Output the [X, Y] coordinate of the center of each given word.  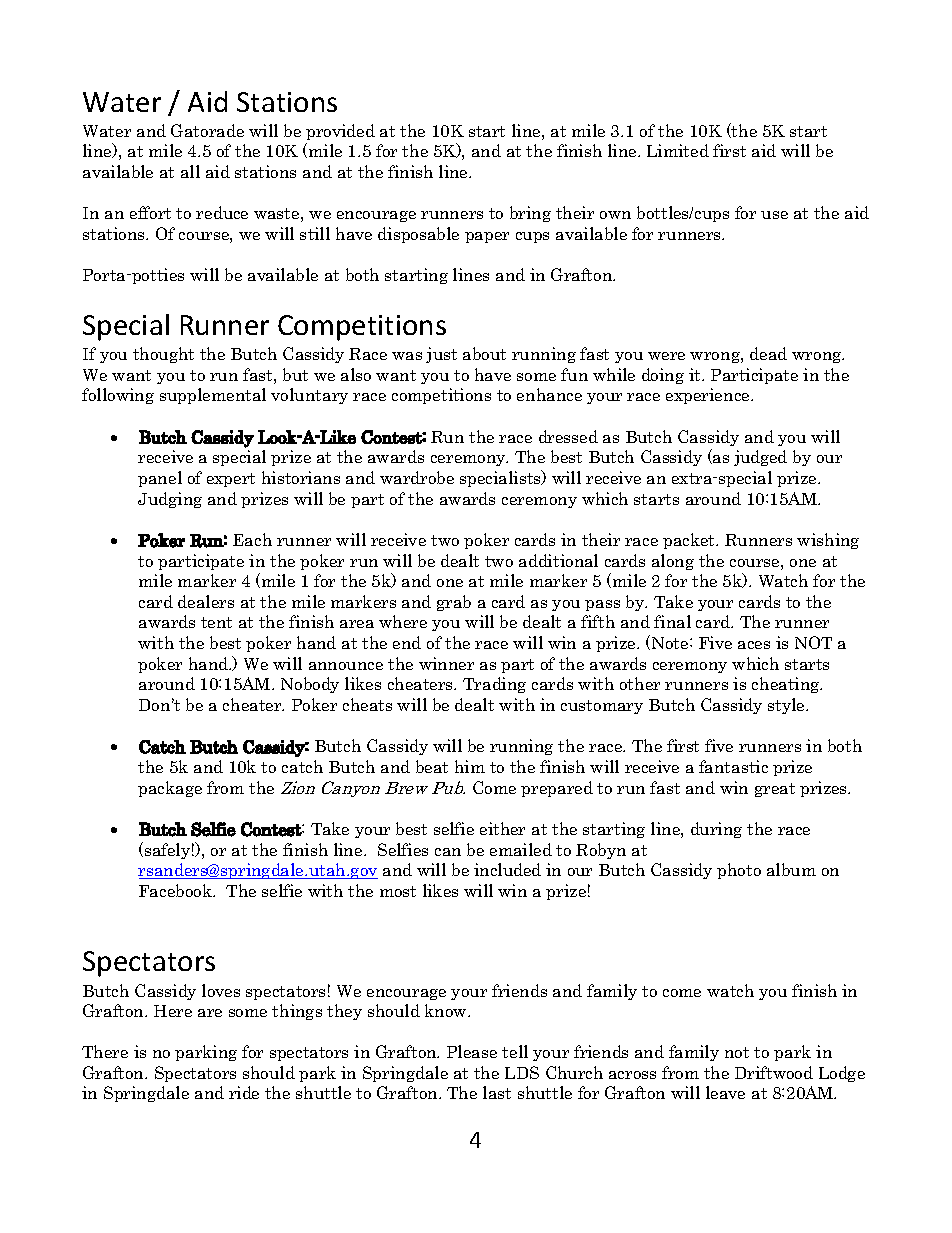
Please [472, 1051]
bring [530, 214]
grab [454, 603]
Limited [678, 150]
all [190, 171]
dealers [206, 601]
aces [754, 645]
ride [244, 1092]
